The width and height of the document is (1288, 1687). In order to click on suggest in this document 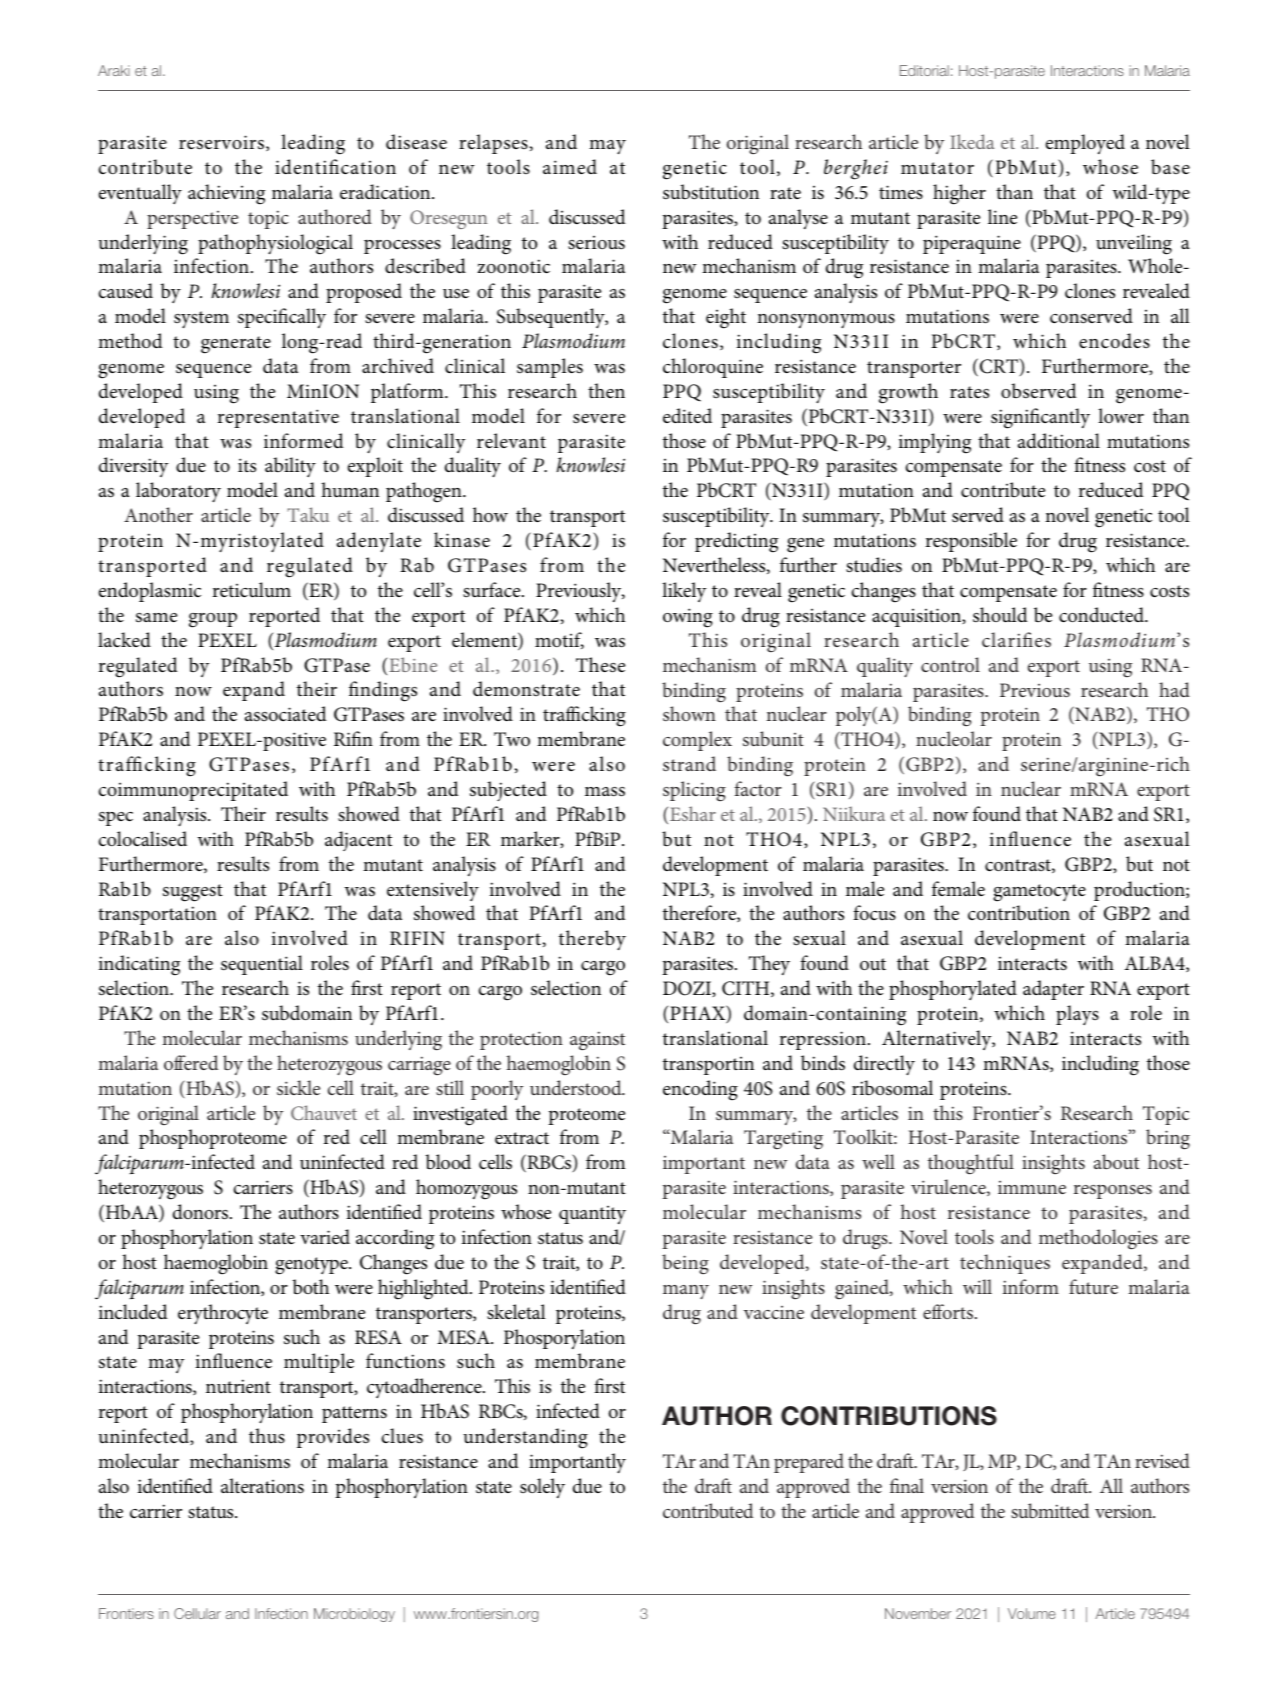, I will do `click(193, 893)`.
